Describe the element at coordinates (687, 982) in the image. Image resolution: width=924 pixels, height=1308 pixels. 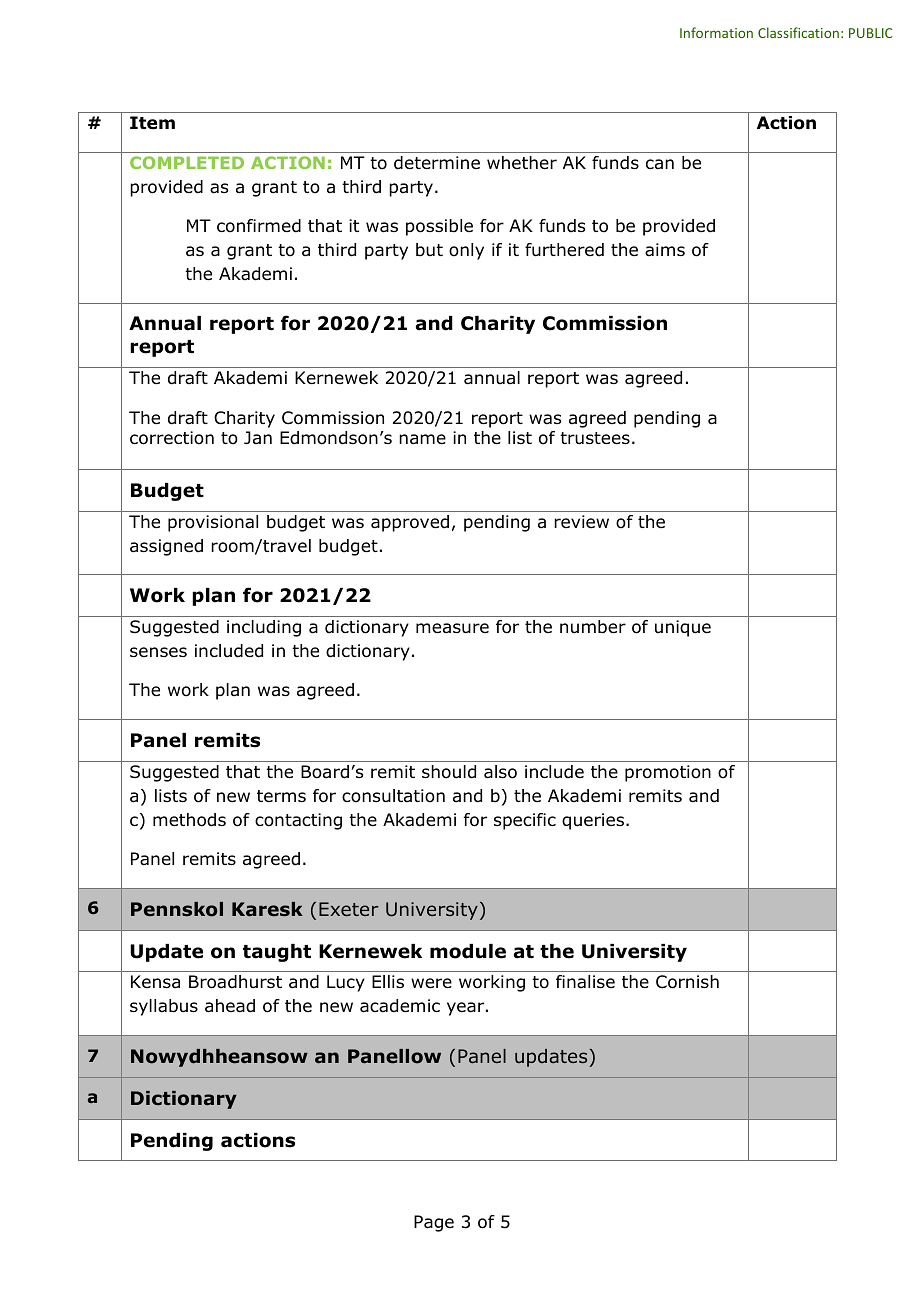
I see `Cornish` at that location.
